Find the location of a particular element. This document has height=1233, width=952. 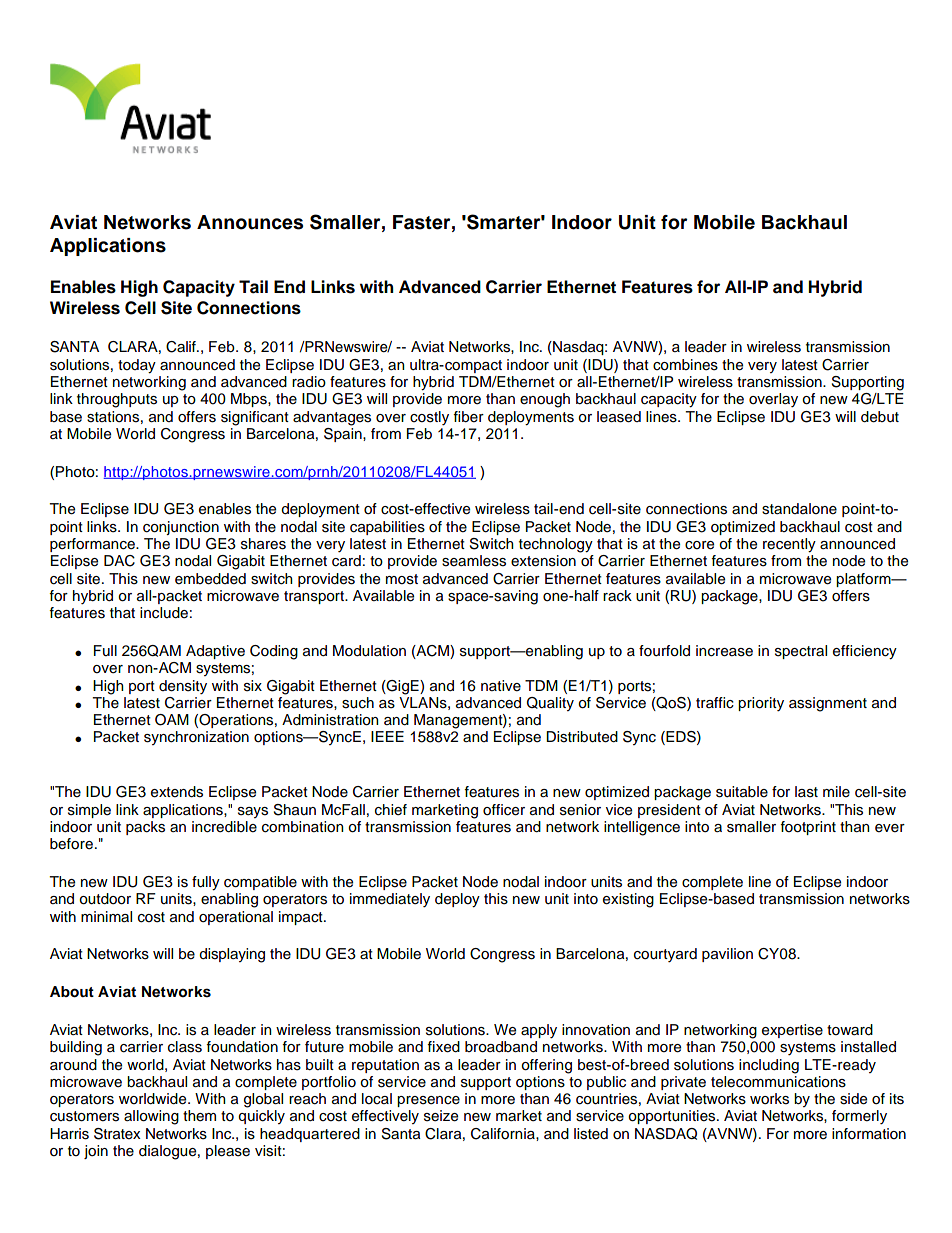

priority is located at coordinates (761, 704).
